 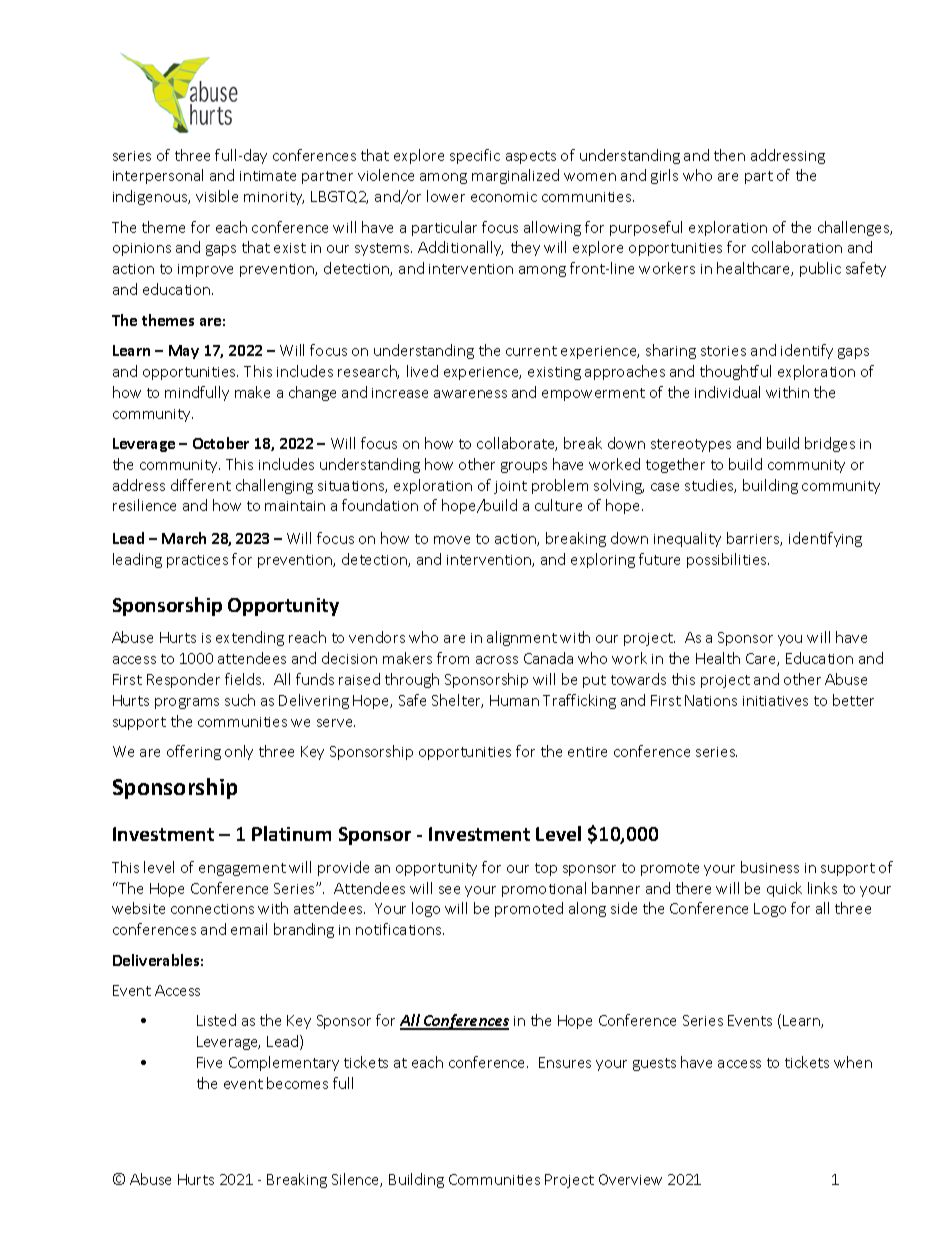 What do you see at coordinates (201, 485) in the document?
I see `different` at bounding box center [201, 485].
